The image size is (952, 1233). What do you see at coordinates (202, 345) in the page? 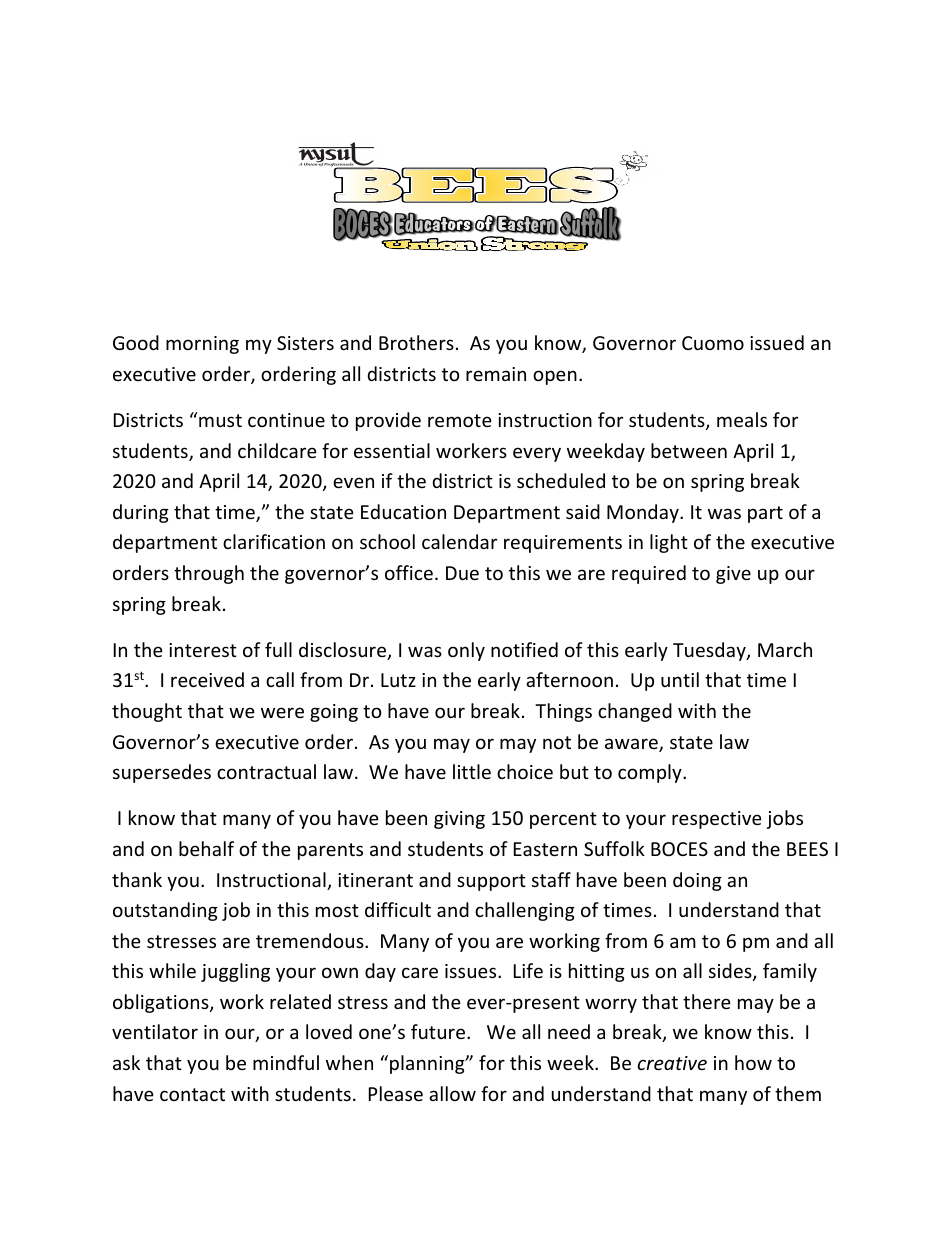
I see `morning` at bounding box center [202, 345].
